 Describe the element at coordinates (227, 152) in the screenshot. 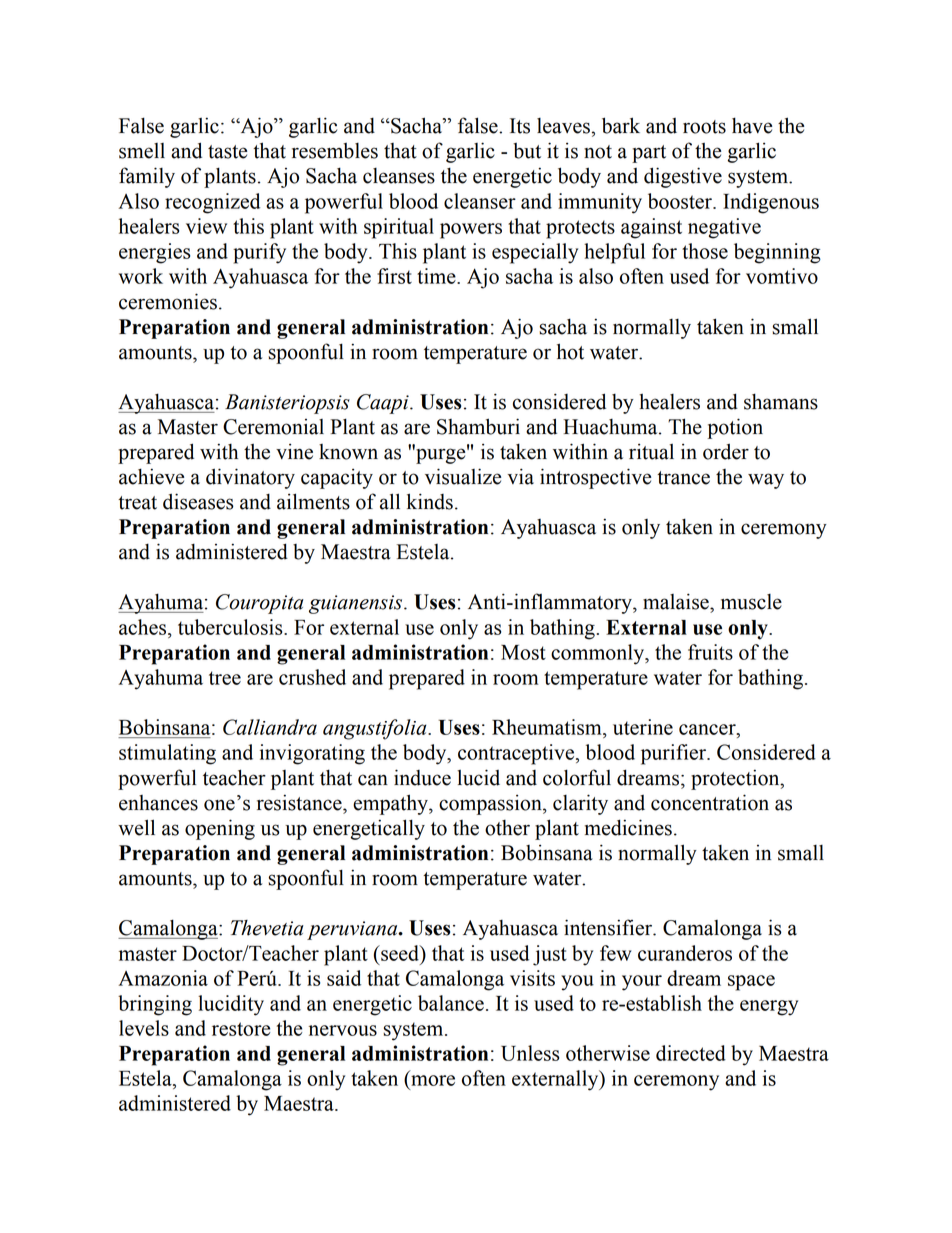

I see `taste` at that location.
